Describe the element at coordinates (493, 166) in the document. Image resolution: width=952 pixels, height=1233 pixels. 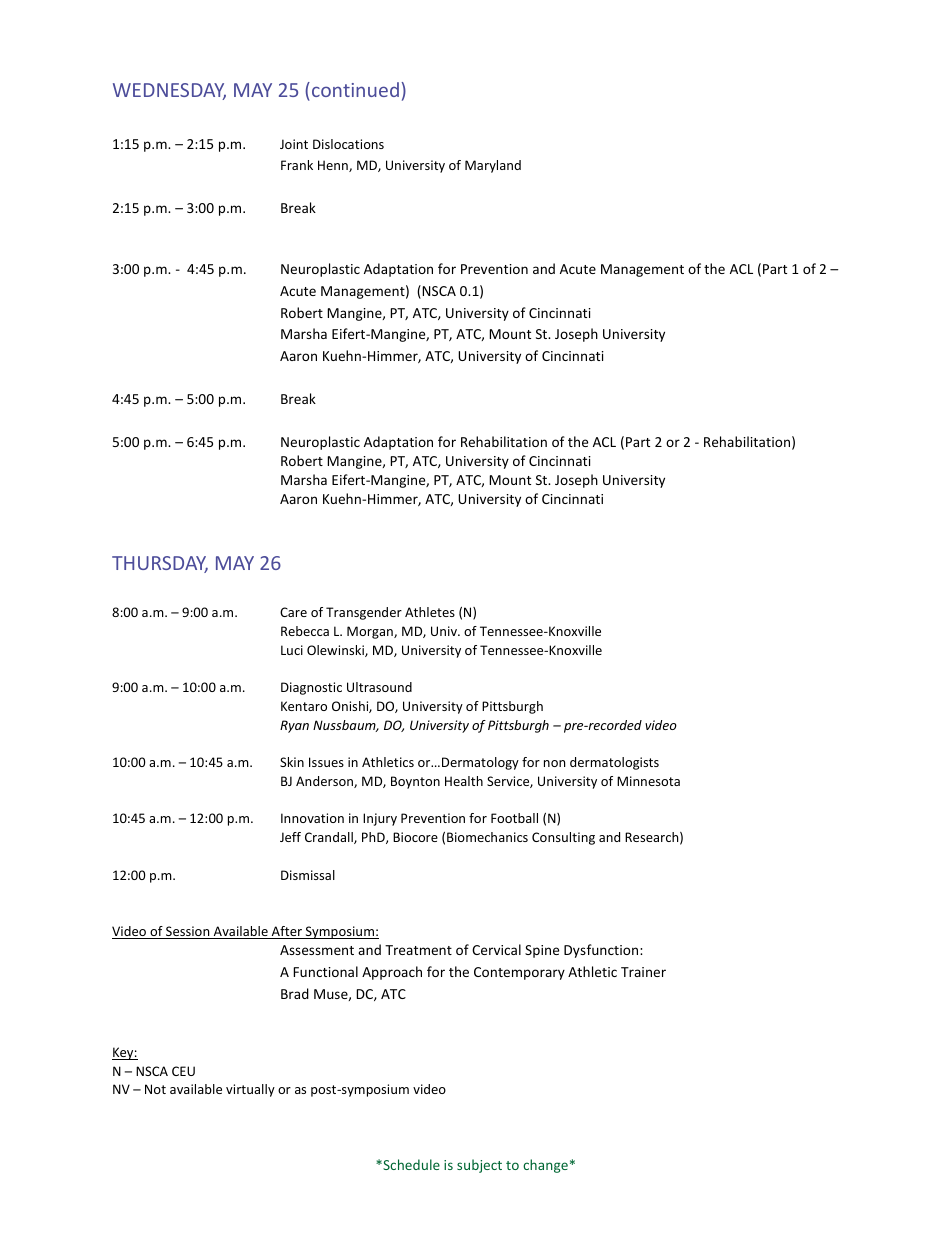
I see `Maryland` at that location.
